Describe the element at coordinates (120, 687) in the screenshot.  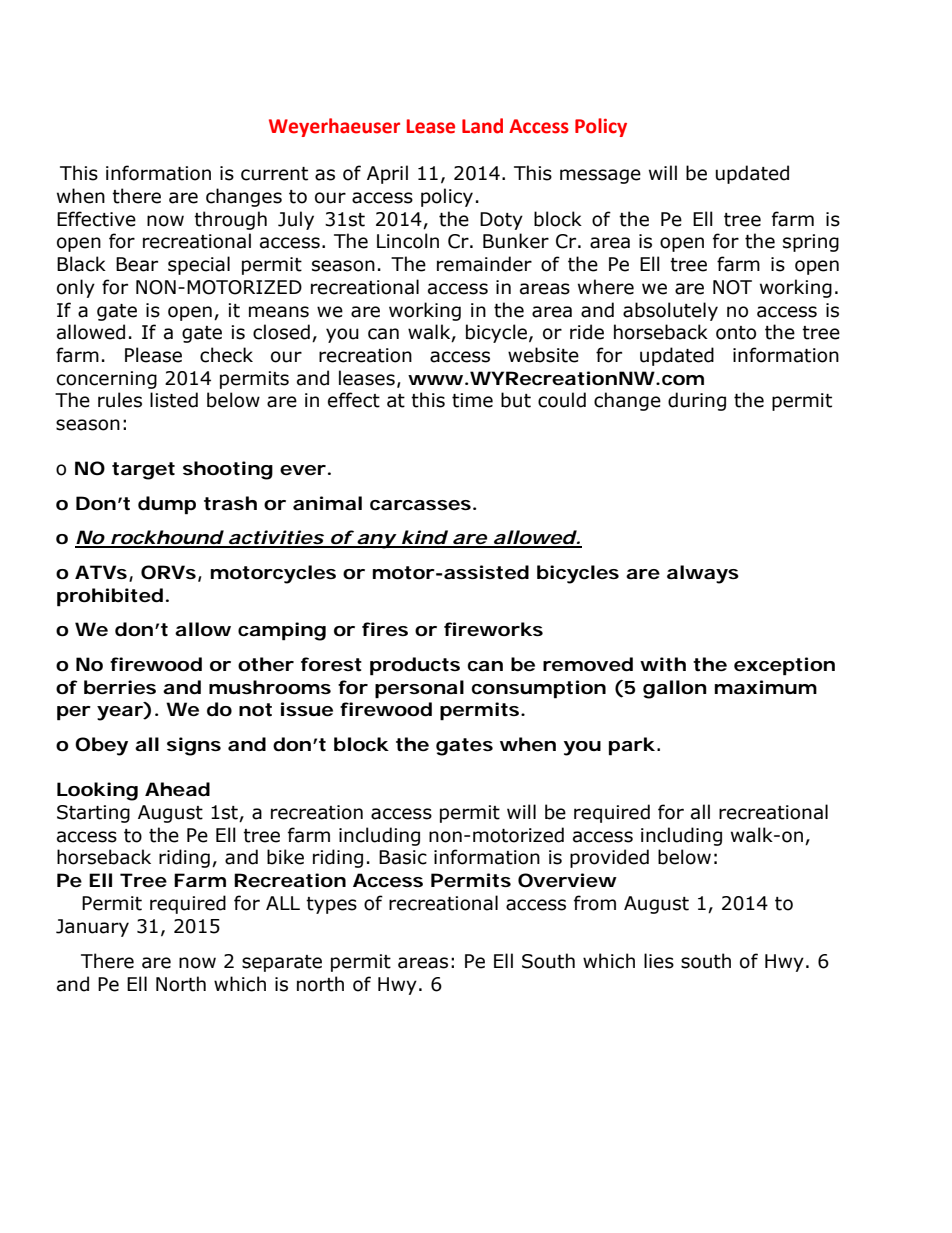
I see `berries` at that location.
